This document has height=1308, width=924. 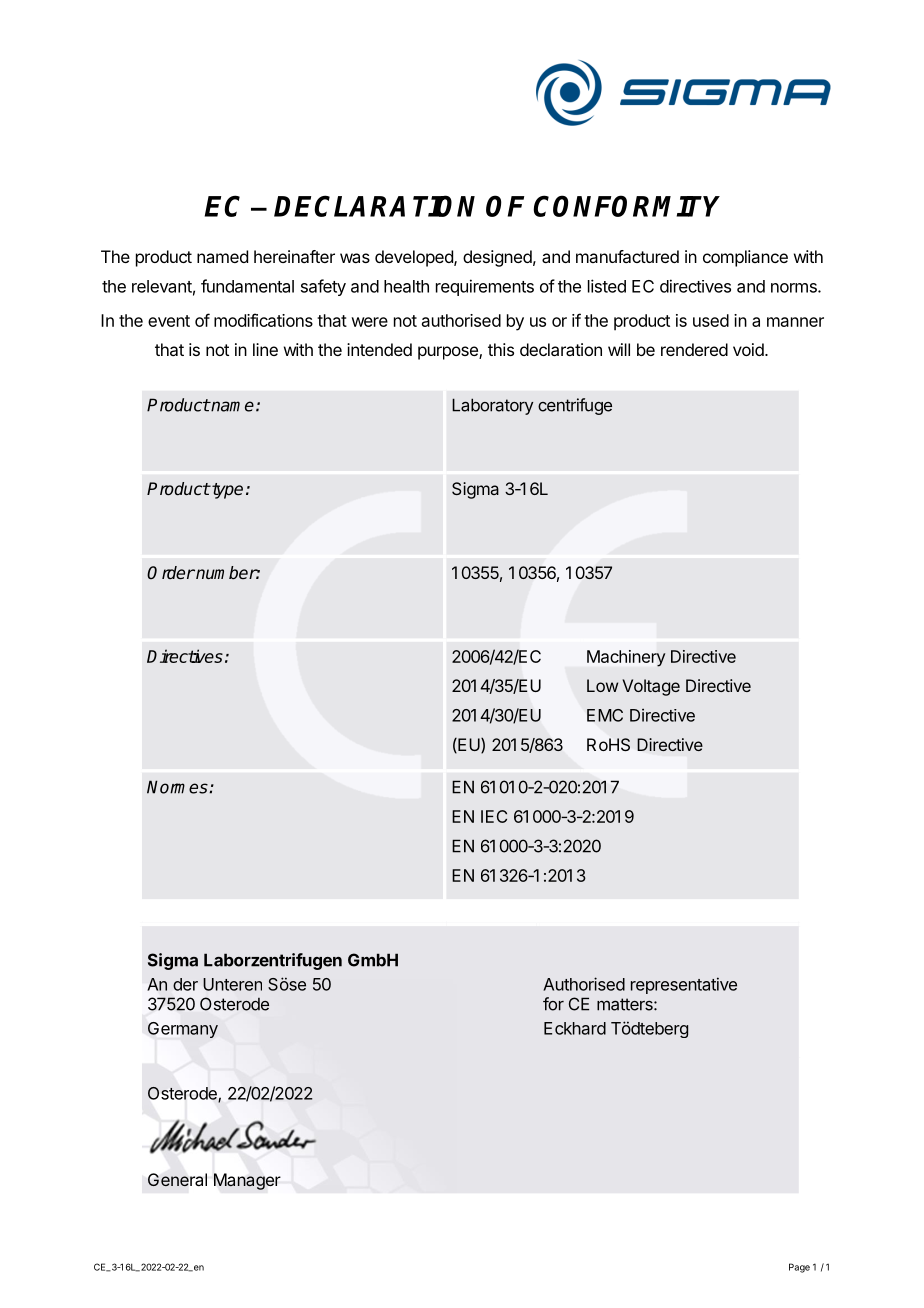 I want to click on Page, so click(x=799, y=1268).
